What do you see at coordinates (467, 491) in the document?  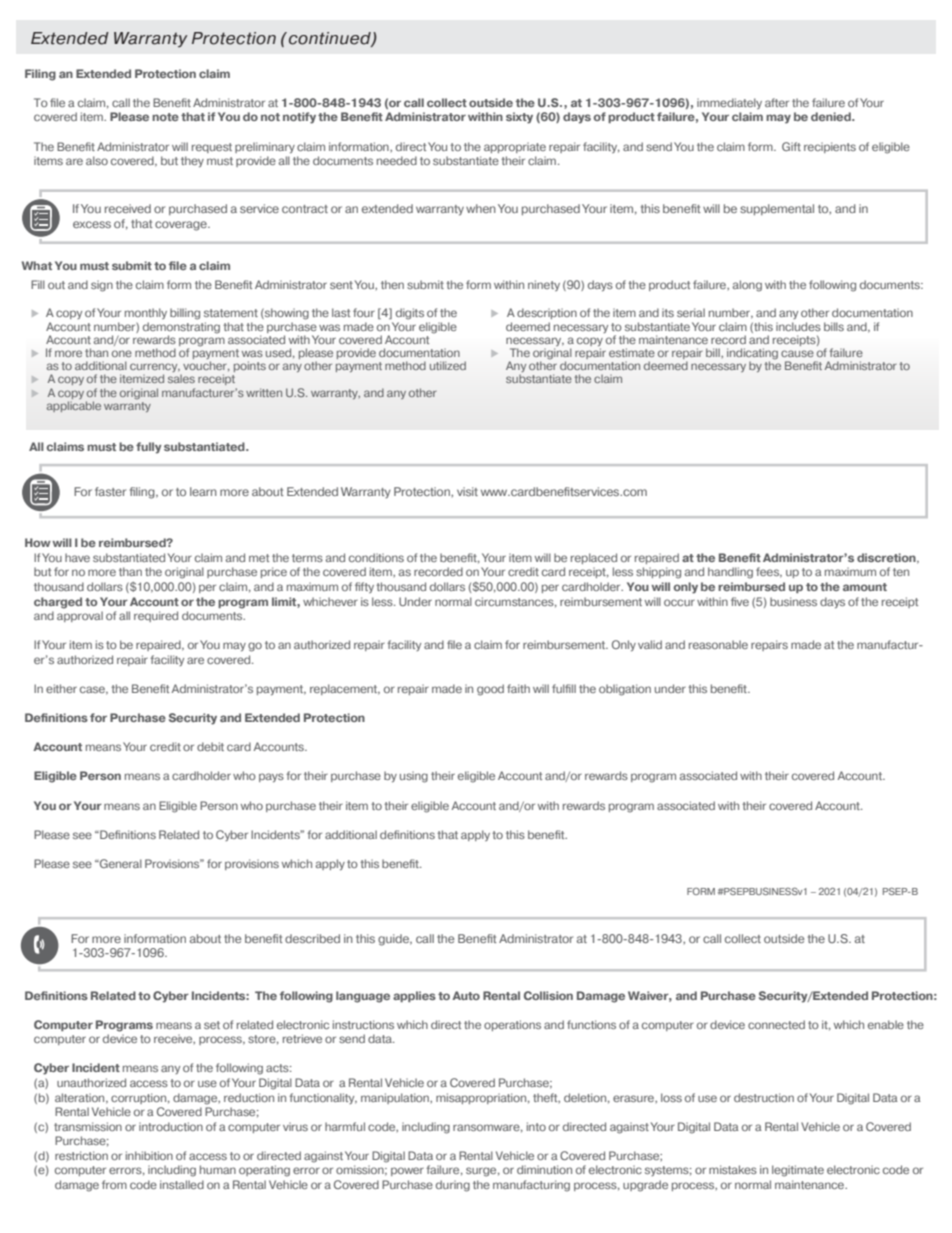 I see `visit` at bounding box center [467, 491].
